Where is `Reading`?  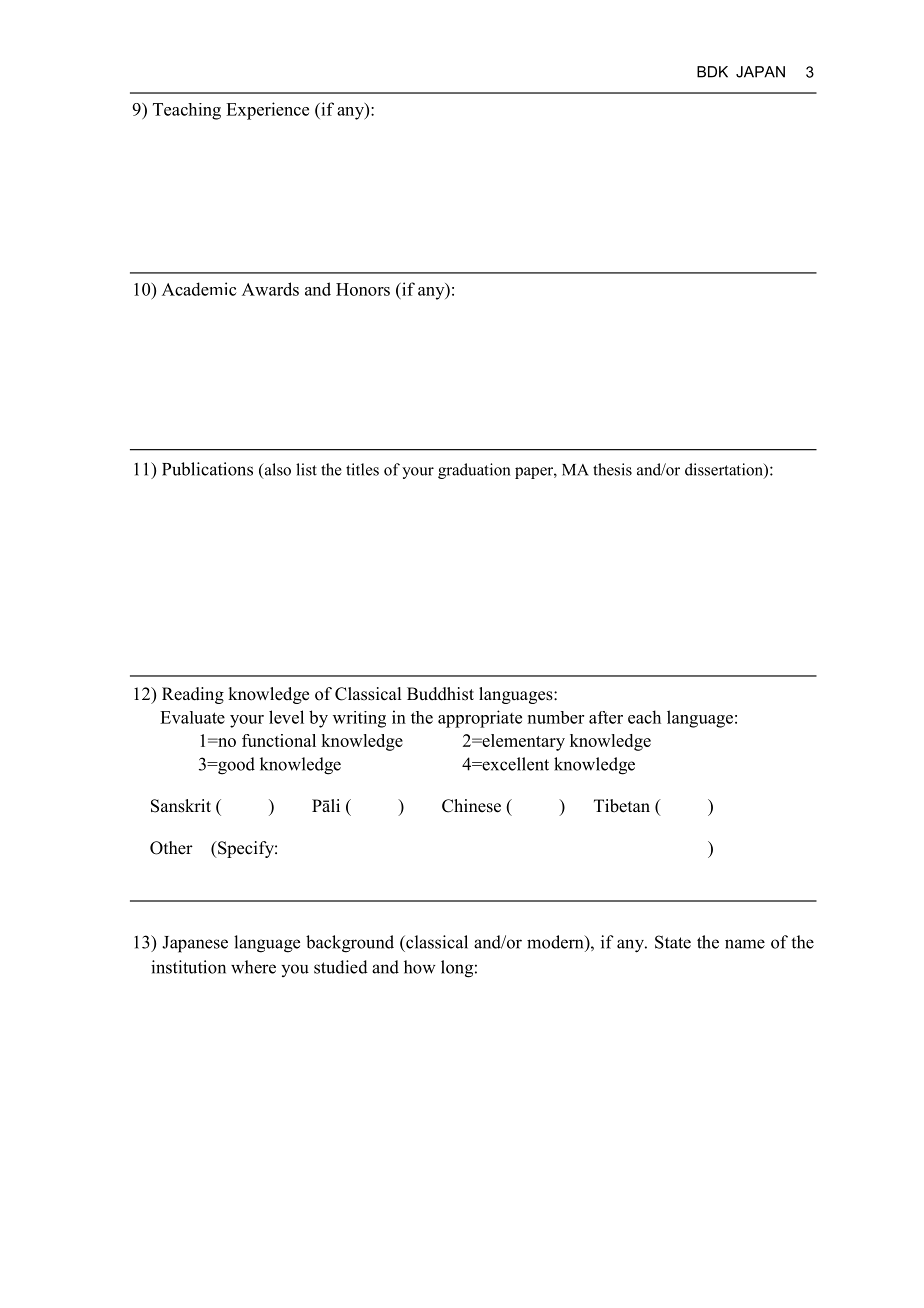 Reading is located at coordinates (193, 695).
